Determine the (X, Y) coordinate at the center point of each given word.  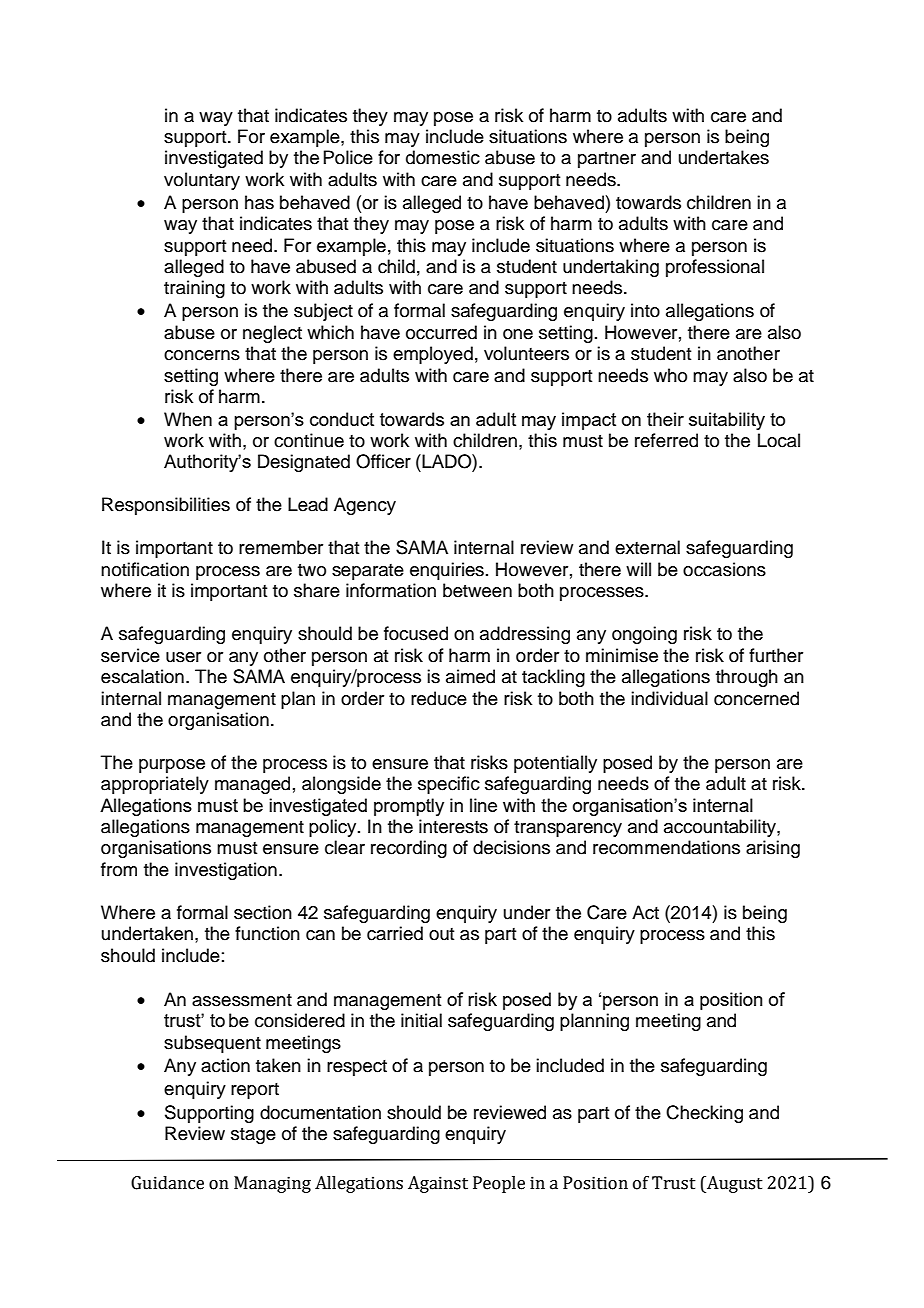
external (647, 547)
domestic (443, 157)
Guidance (167, 1183)
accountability (721, 828)
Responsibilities (166, 506)
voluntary (202, 181)
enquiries (447, 571)
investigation (226, 871)
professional (715, 268)
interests (453, 826)
